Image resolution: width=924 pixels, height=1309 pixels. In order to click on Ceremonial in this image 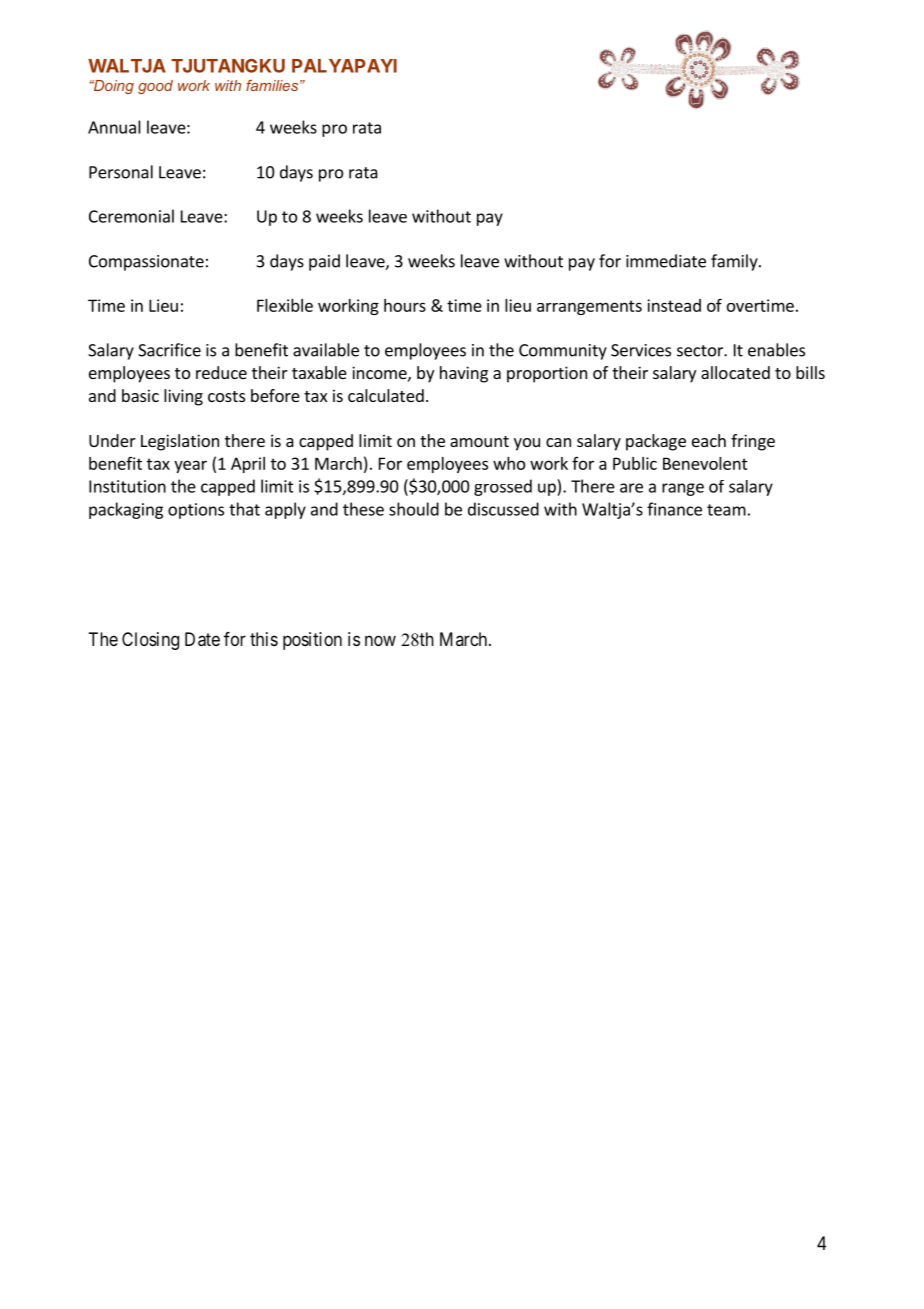, I will do `click(131, 216)`.
